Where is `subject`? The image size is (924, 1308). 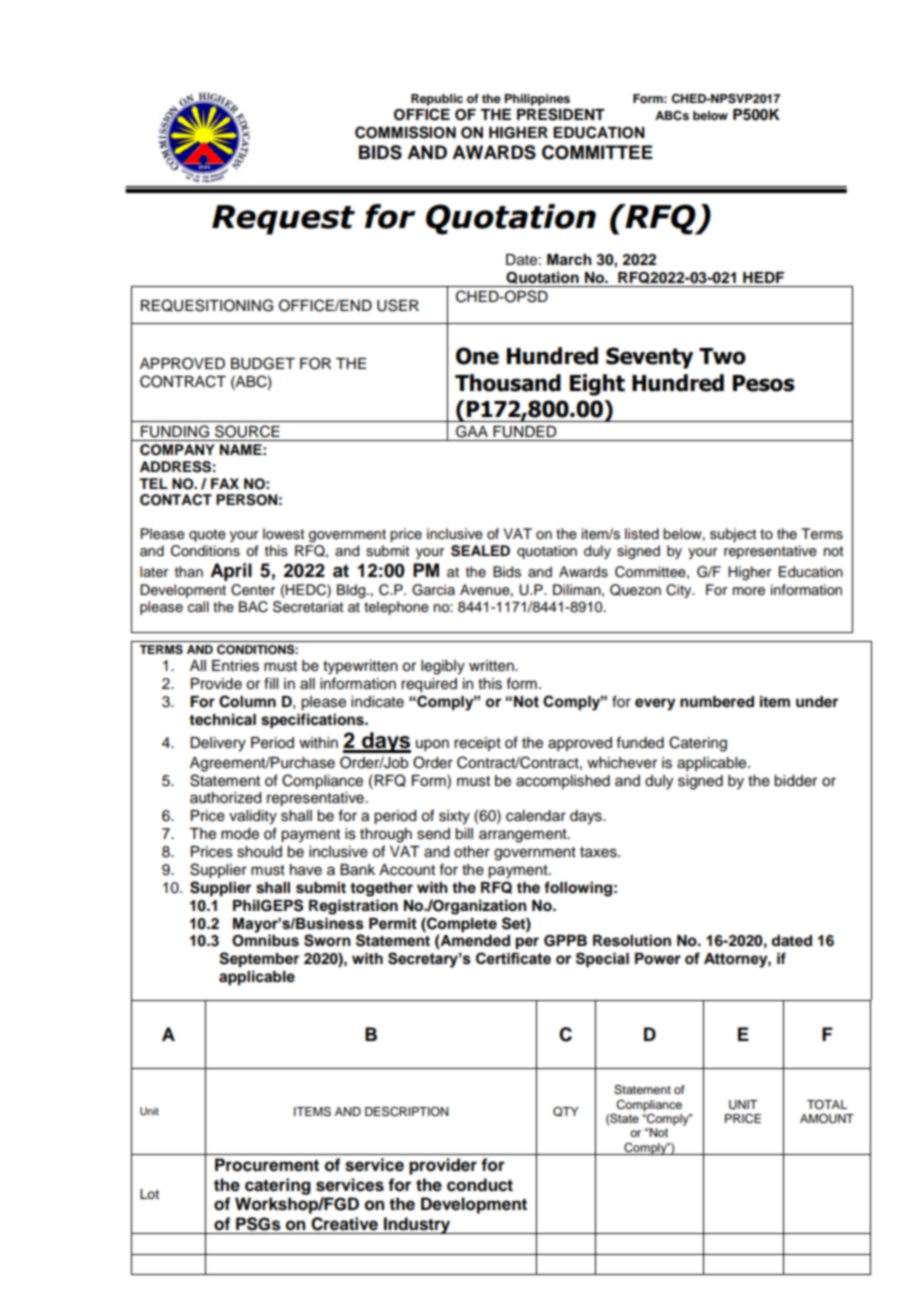
subject is located at coordinates (733, 535).
